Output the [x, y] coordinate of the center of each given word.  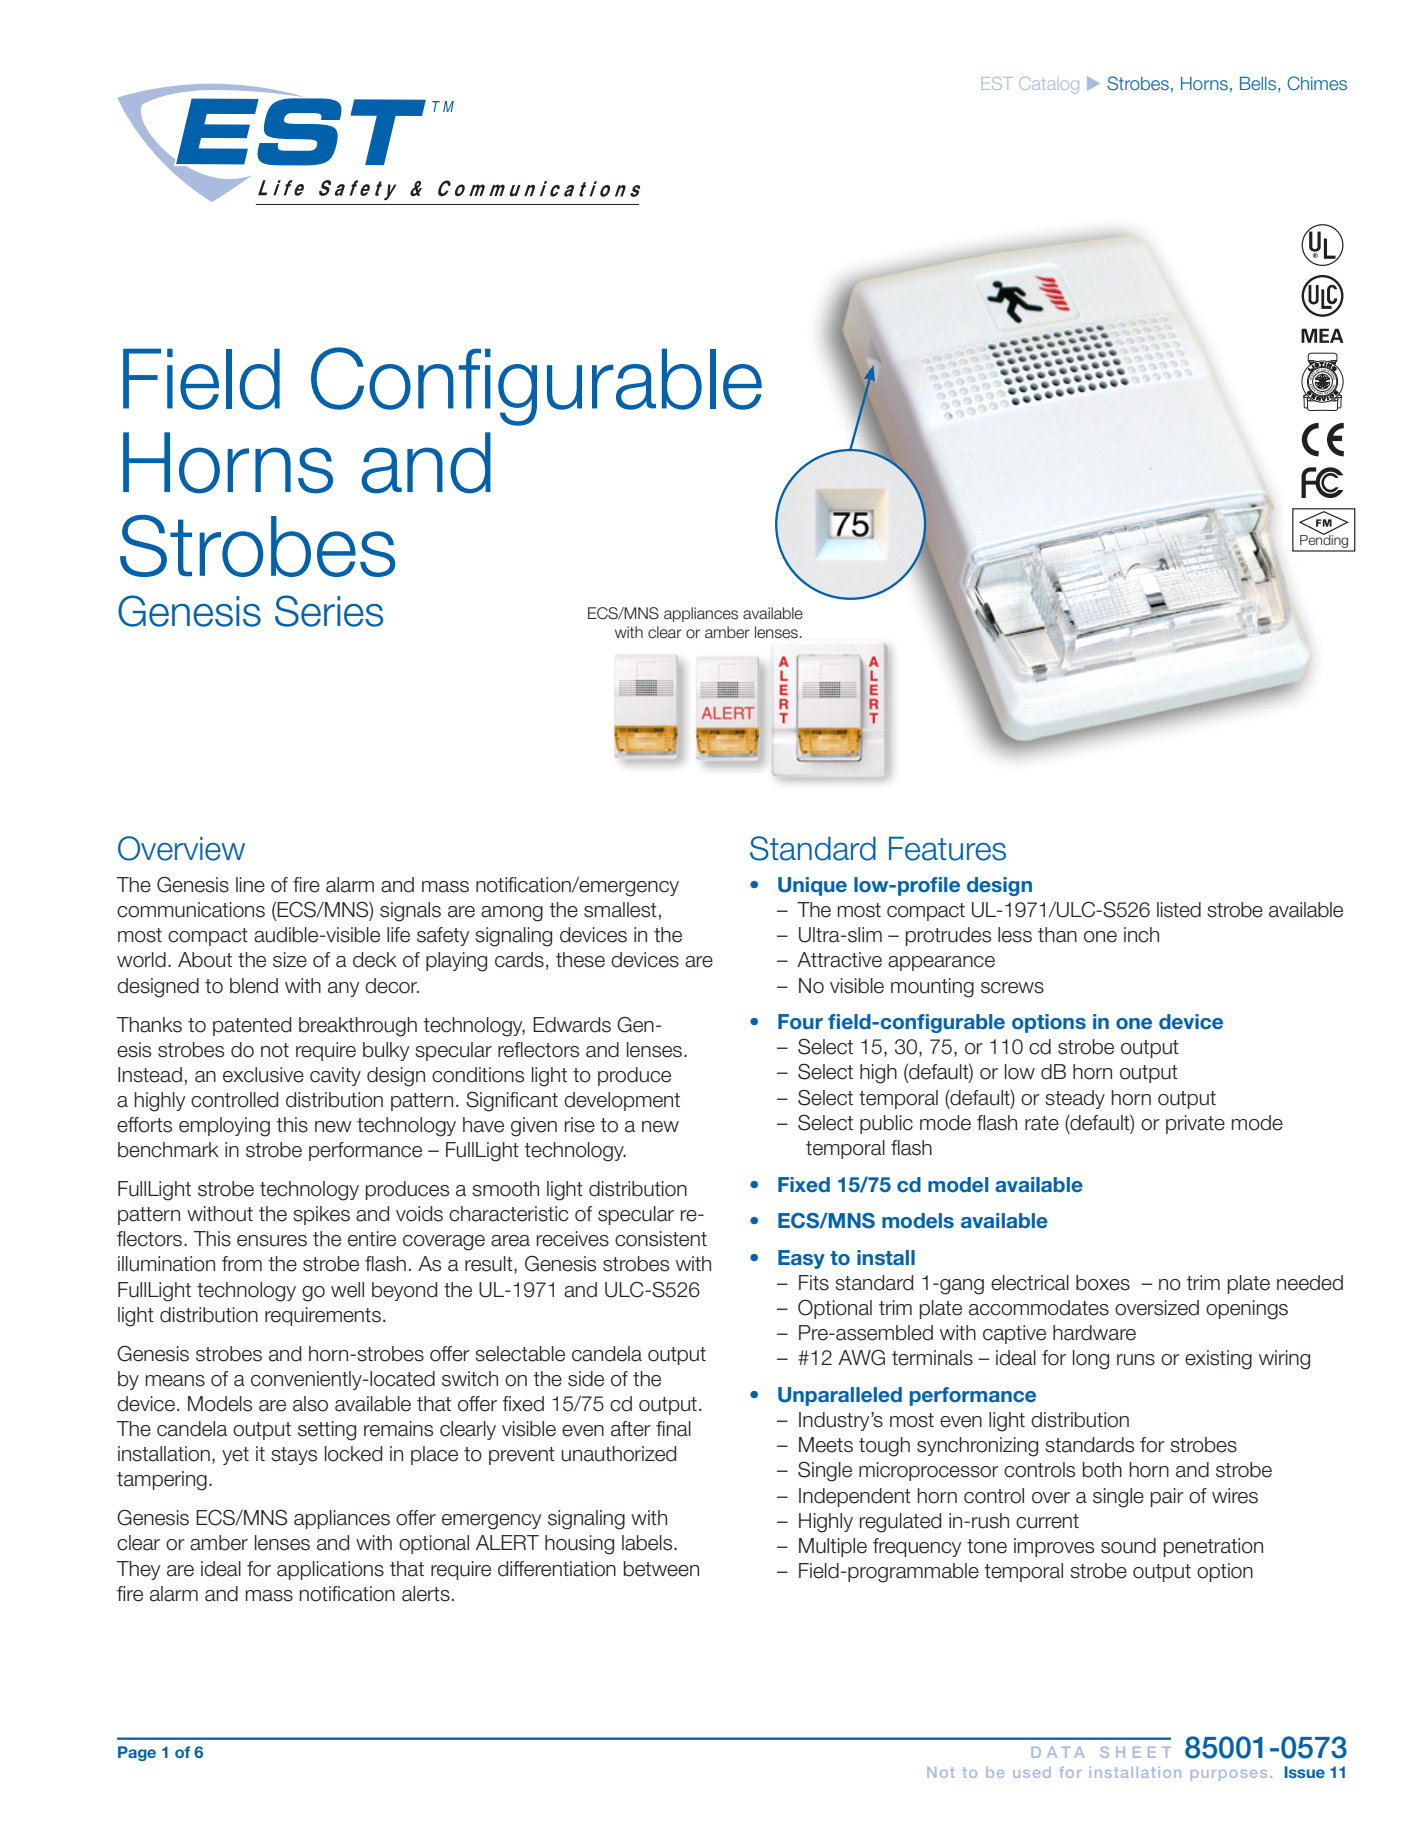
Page [137, 1753]
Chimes [1317, 83]
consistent [661, 1239]
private [1195, 1124]
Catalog [1049, 85]
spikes [321, 1215]
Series [329, 611]
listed [1179, 910]
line [250, 885]
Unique [812, 886]
